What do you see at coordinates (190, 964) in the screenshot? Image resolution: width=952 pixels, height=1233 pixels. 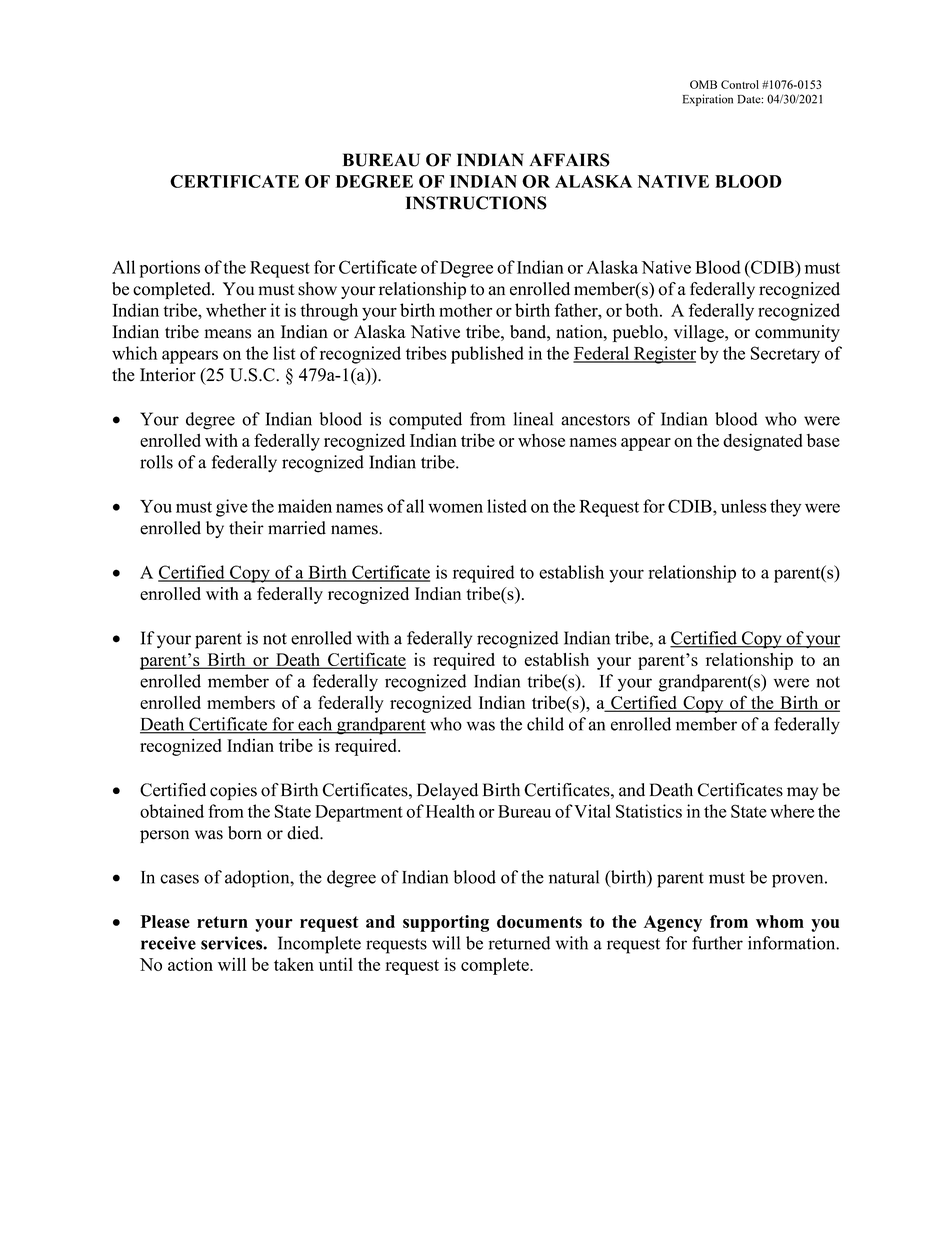 I see `action` at bounding box center [190, 964].
